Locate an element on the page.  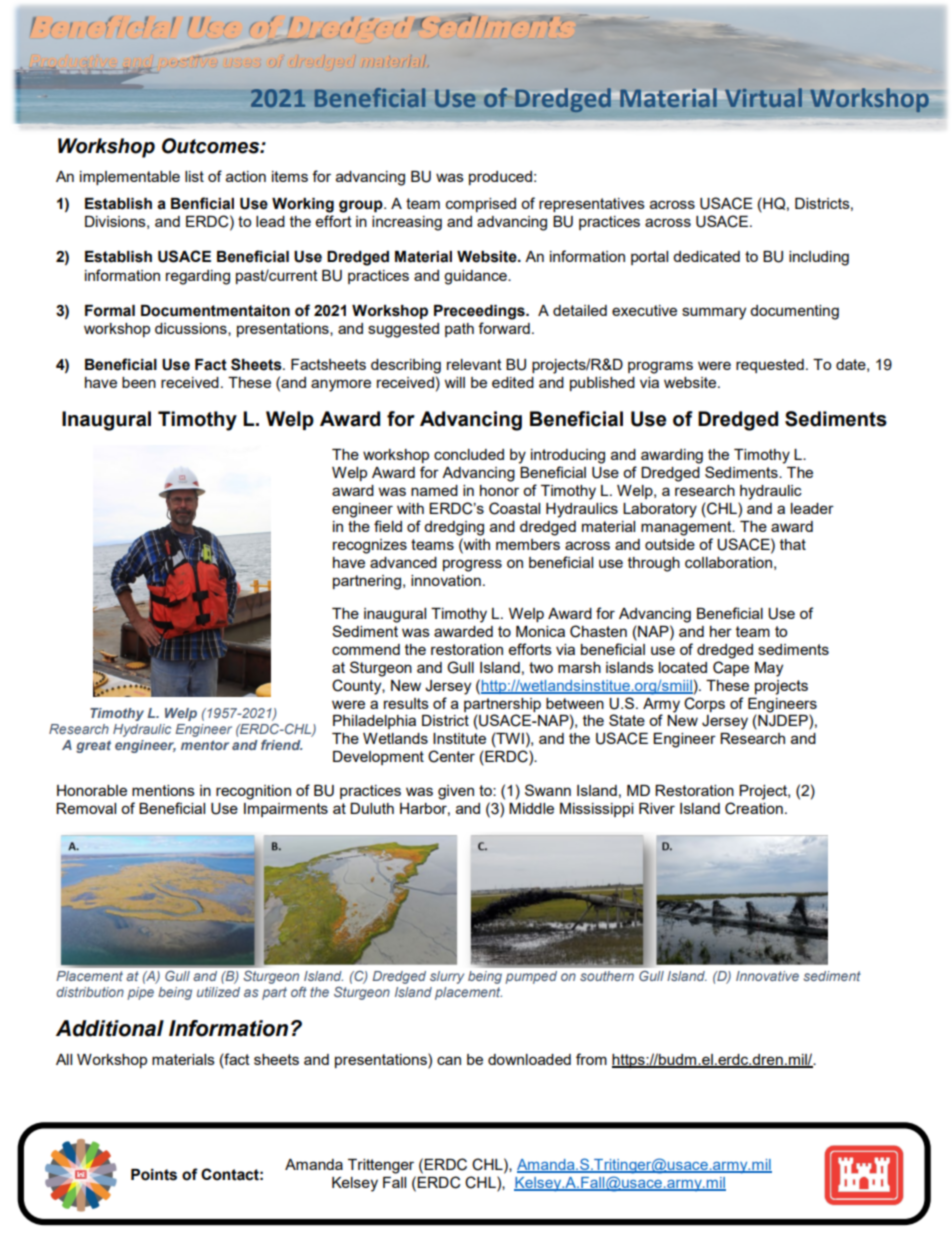
Cape is located at coordinates (731, 668).
